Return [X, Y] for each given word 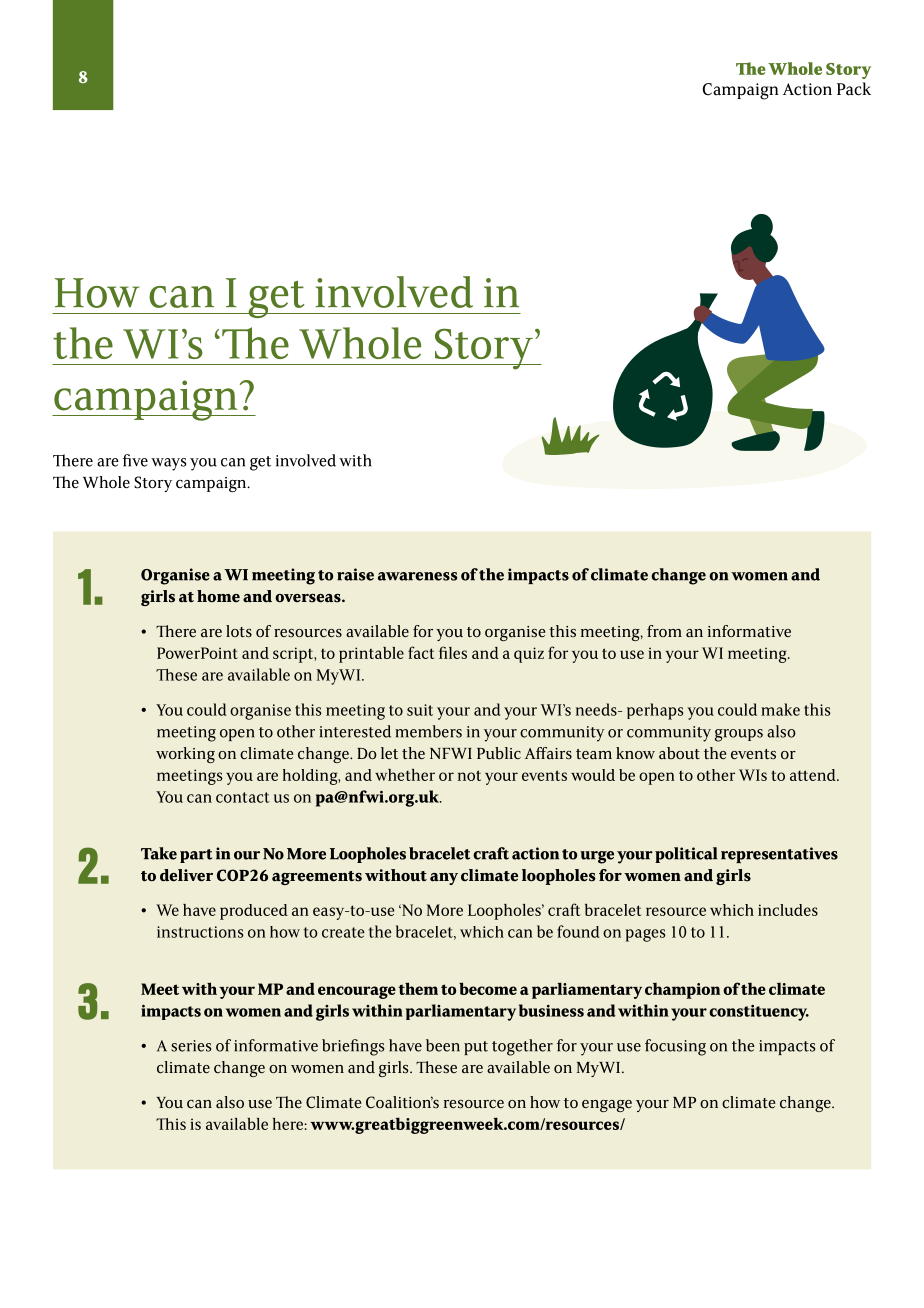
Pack [854, 89]
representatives [779, 855]
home [218, 596]
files [453, 652]
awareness [417, 576]
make [780, 709]
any [444, 879]
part [196, 856]
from [664, 631]
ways [168, 464]
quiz [529, 655]
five [135, 460]
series [191, 1046]
